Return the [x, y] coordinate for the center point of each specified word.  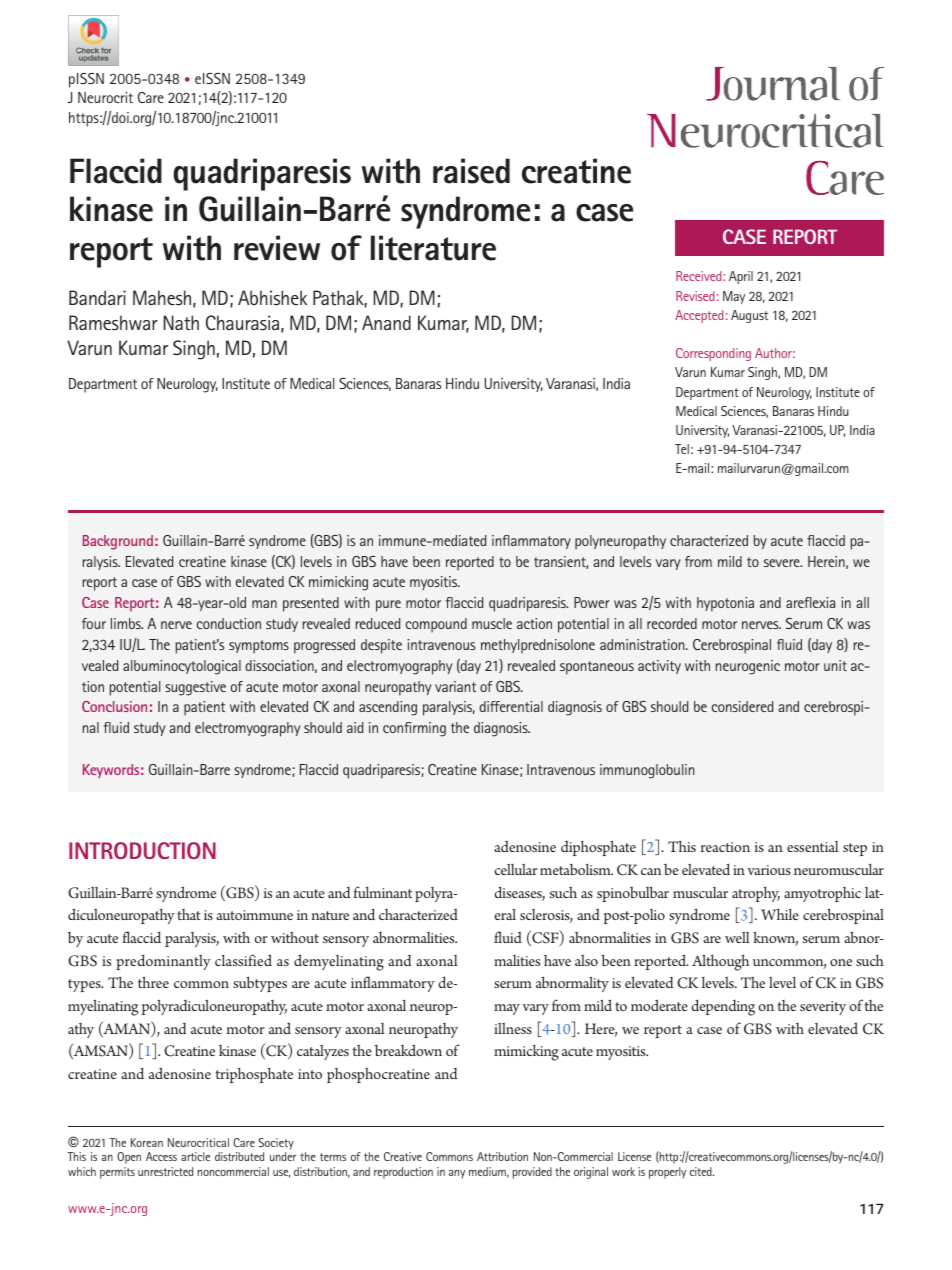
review [277, 248]
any [457, 1174]
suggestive [195, 688]
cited [702, 1171]
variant [455, 686]
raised [471, 171]
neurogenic [748, 667]
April [741, 277]
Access [161, 1156]
